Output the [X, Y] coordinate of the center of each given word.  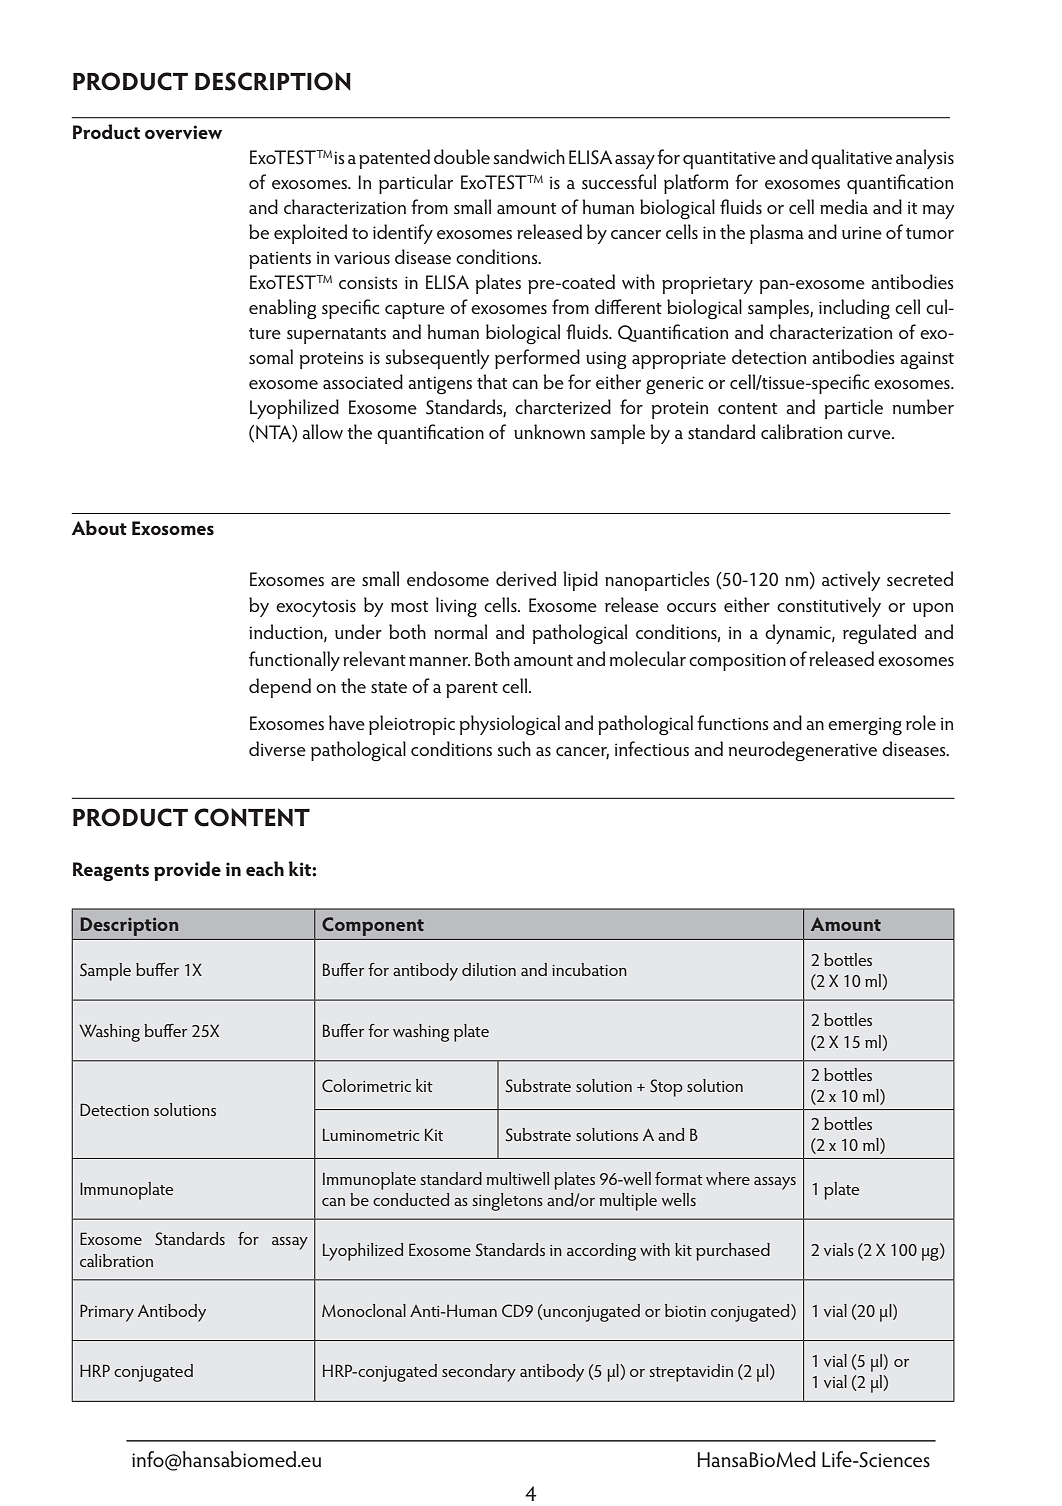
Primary [107, 1313]
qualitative [851, 159]
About [99, 527]
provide [187, 871]
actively [851, 581]
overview [183, 132]
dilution [489, 969]
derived [526, 578]
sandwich [529, 156]
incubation [589, 969]
